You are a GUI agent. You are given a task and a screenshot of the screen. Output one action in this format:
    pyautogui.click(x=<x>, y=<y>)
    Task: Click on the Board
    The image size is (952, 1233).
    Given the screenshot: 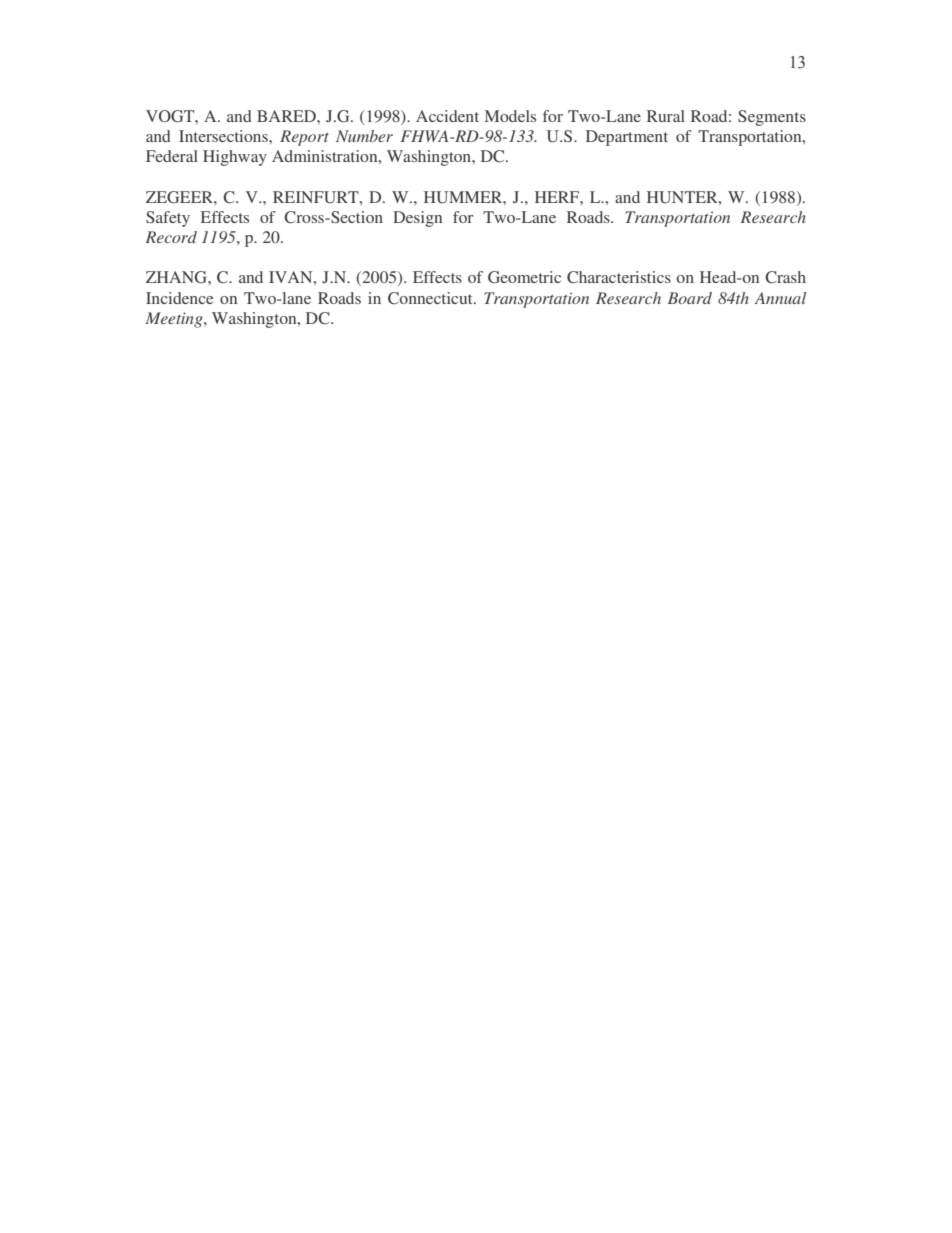 What is the action you would take?
    pyautogui.click(x=690, y=298)
